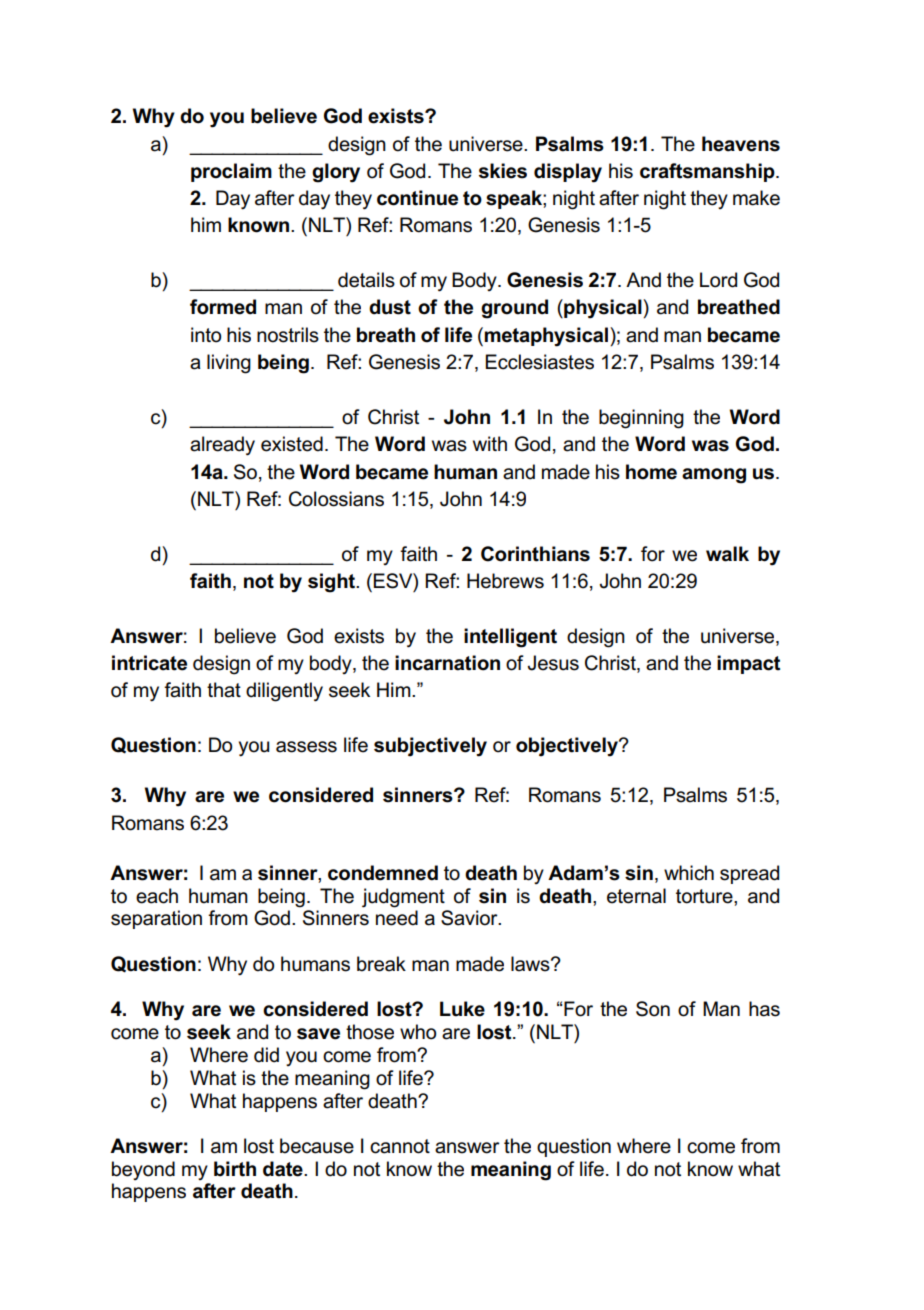 This document has width=924, height=1310. Describe the element at coordinates (222, 446) in the document. I see `already` at that location.
